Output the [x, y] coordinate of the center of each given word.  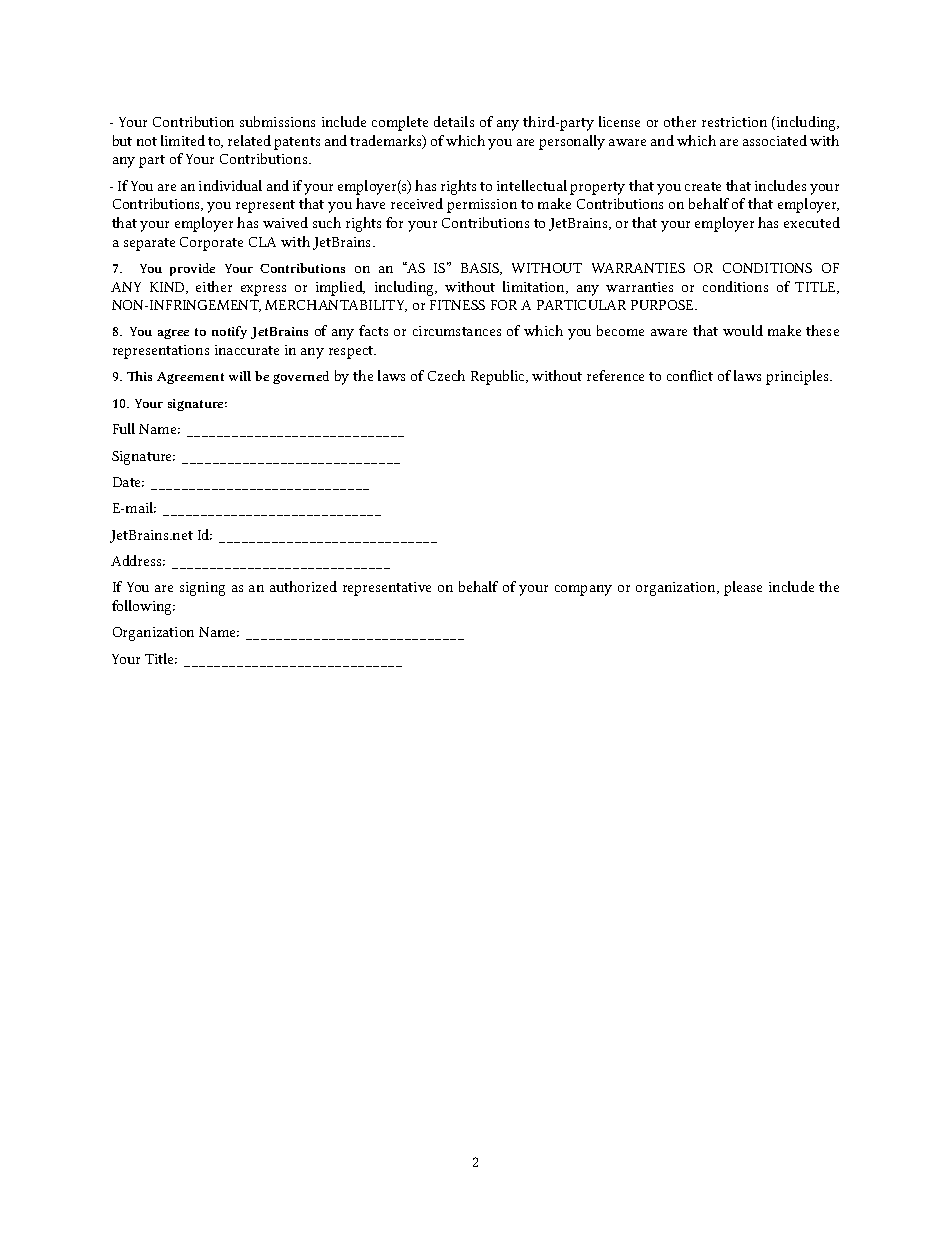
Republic [499, 377]
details [454, 121]
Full [124, 428]
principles [798, 377]
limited [183, 140]
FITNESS [457, 305]
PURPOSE [664, 305]
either [214, 286]
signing [202, 589]
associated [775, 140]
